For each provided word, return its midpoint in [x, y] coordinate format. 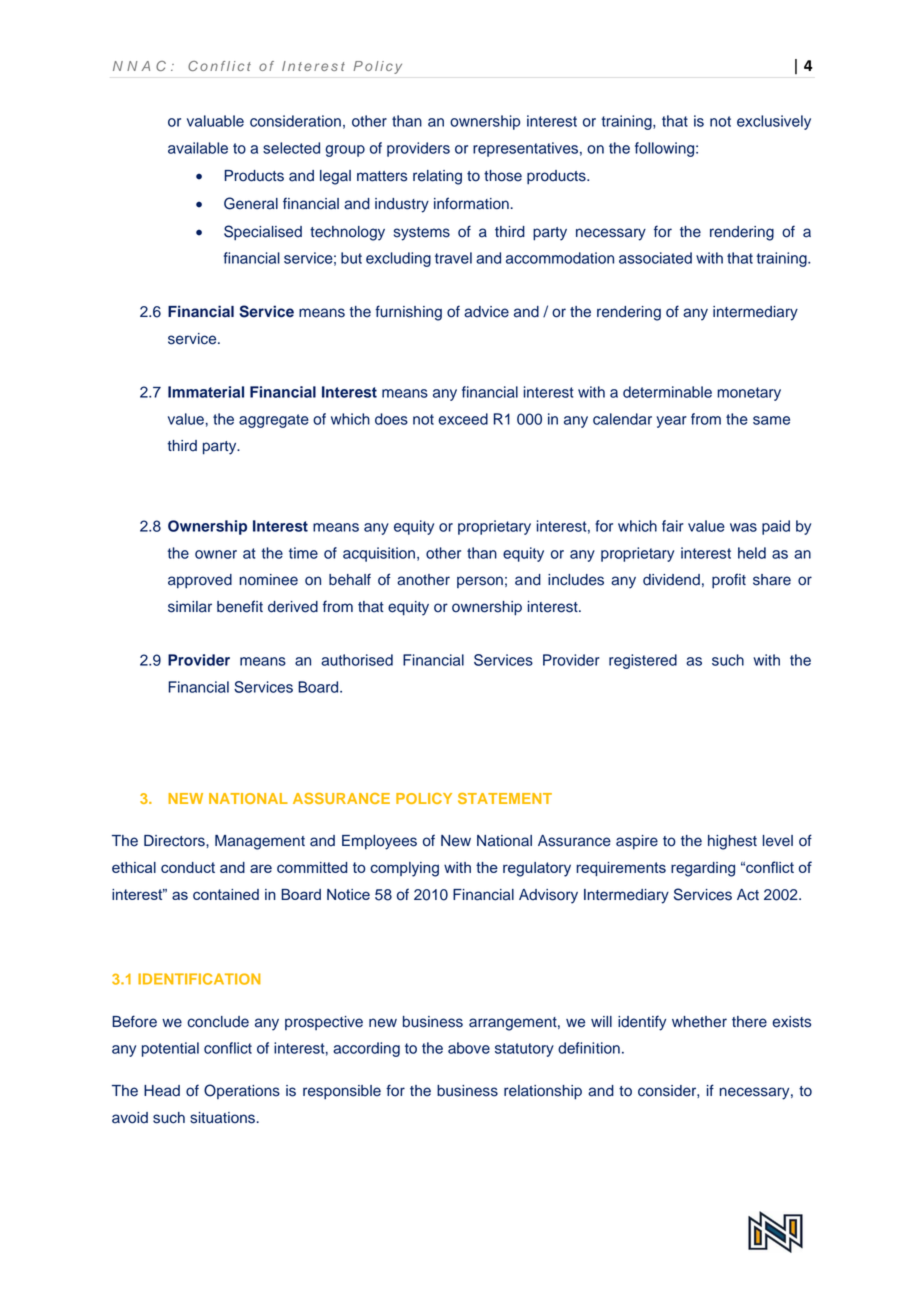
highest [732, 842]
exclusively [774, 122]
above [469, 1048]
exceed [463, 419]
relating [437, 177]
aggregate [274, 421]
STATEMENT [505, 798]
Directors [175, 841]
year [671, 422]
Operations [242, 1091]
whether [699, 1022]
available [198, 148]
